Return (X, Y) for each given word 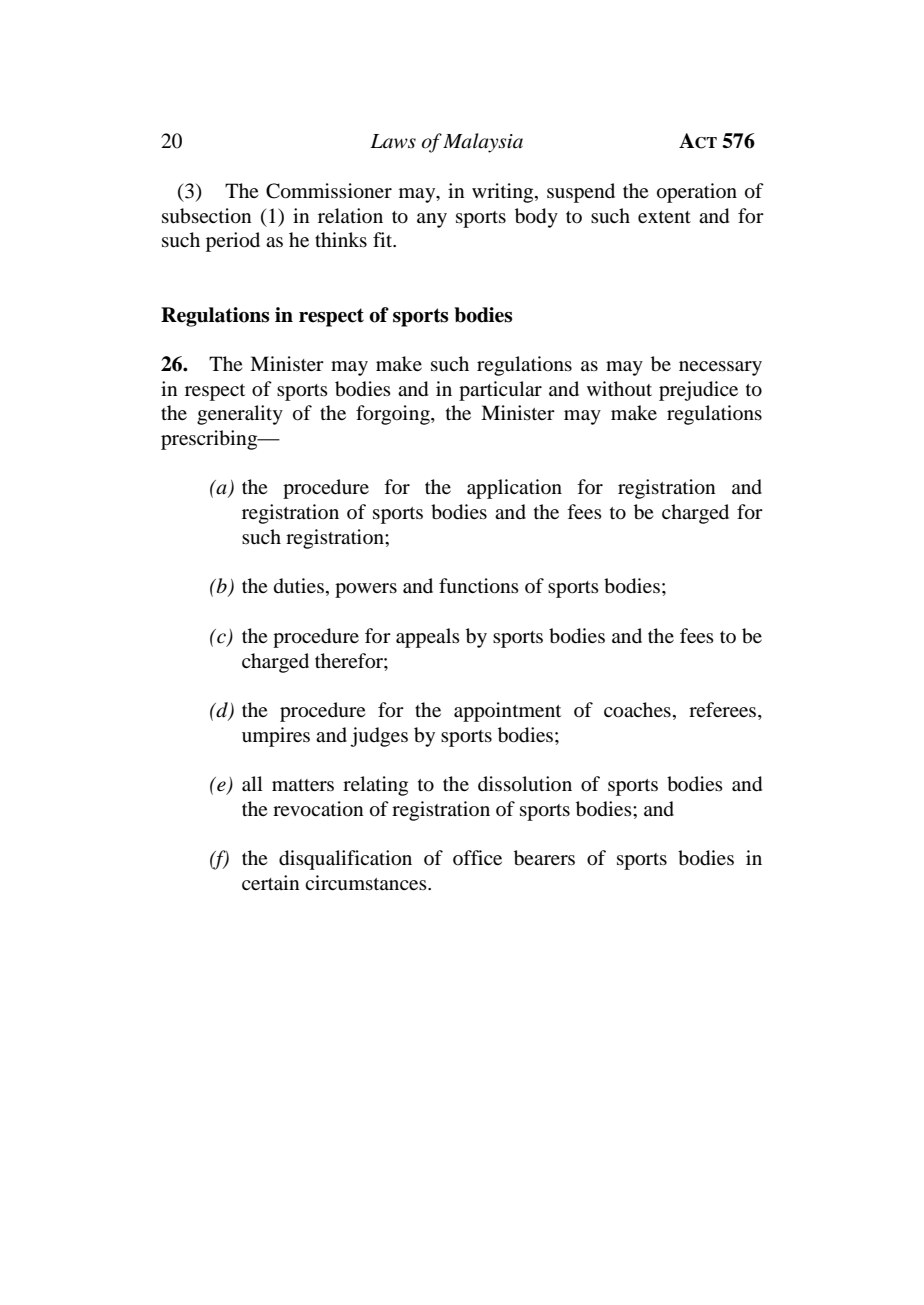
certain (270, 882)
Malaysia (483, 143)
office (477, 857)
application (514, 489)
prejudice (698, 391)
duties (299, 586)
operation (697, 193)
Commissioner (329, 191)
